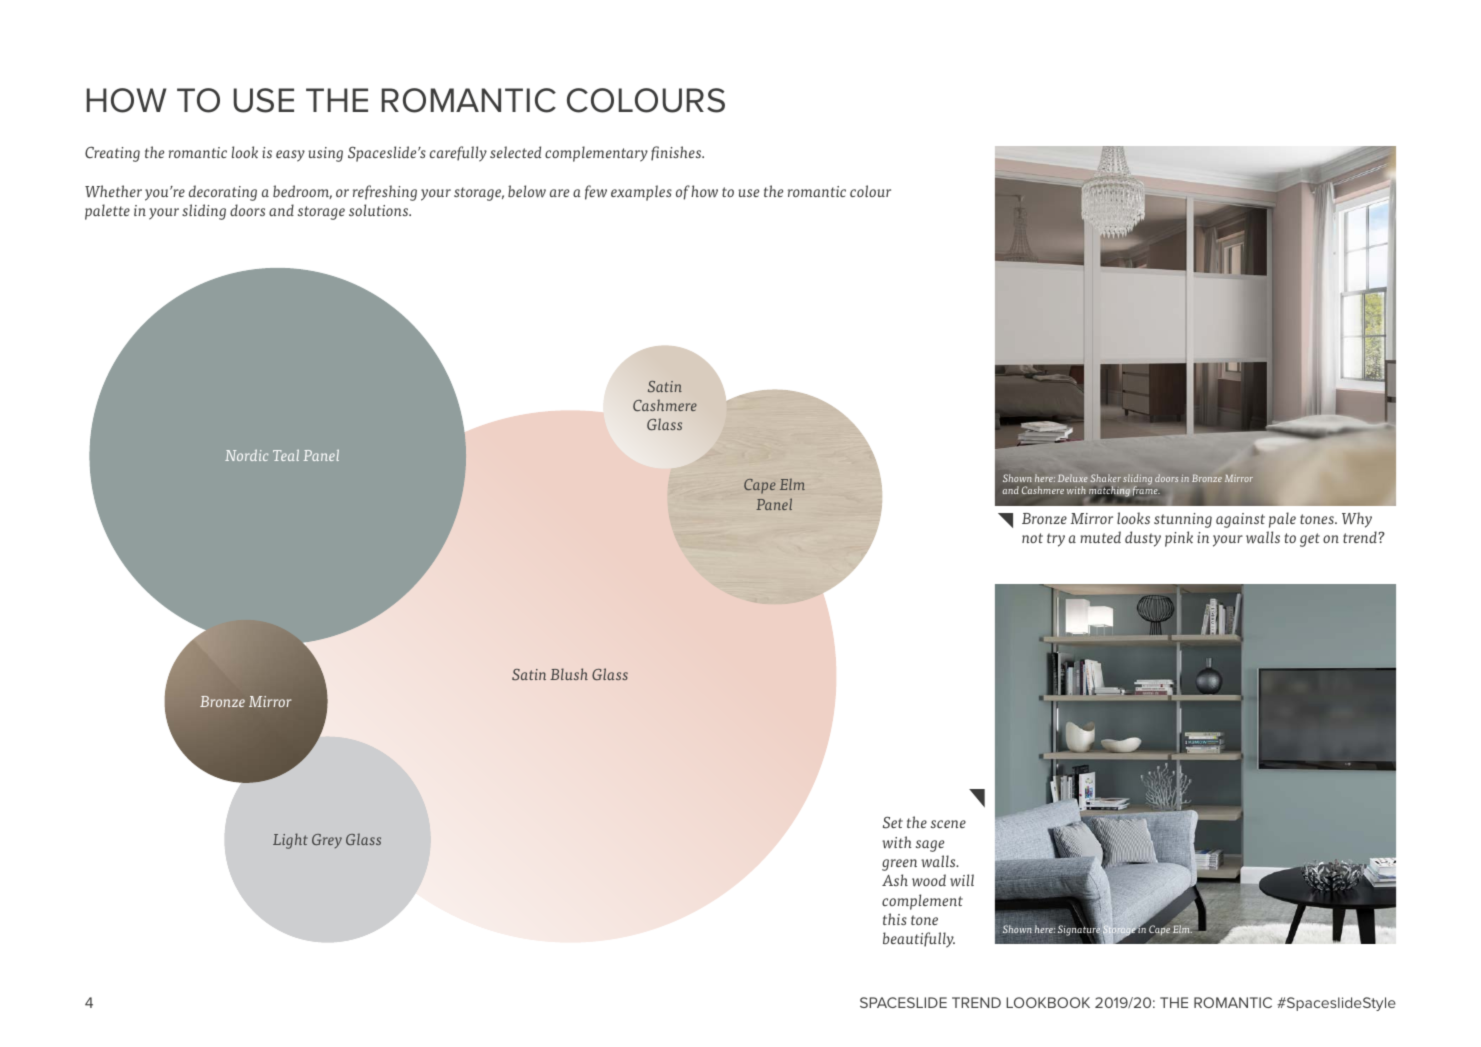 Image resolution: width=1481 pixels, height=1047 pixels. I want to click on decorating, so click(223, 193).
